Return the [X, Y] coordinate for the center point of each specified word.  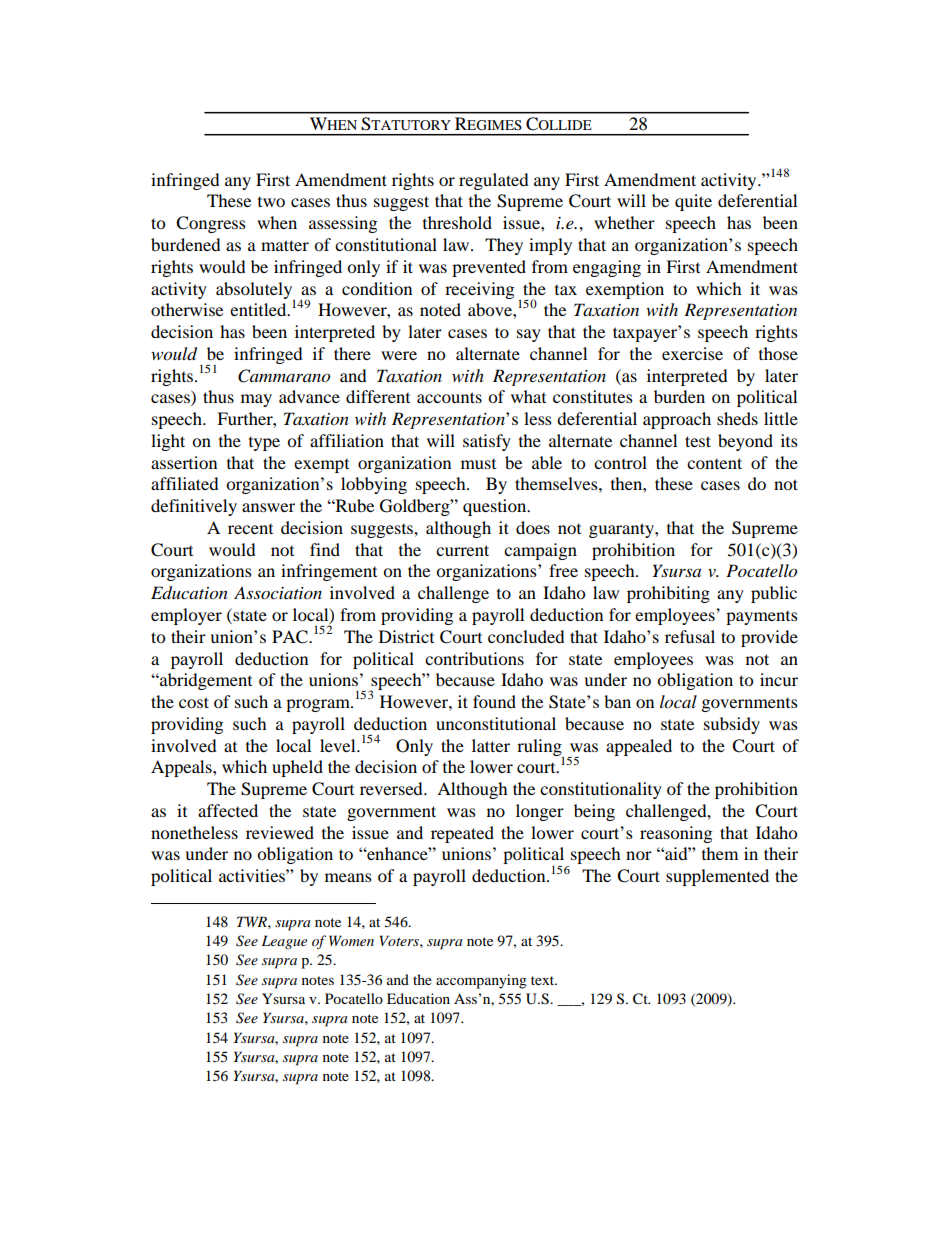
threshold [457, 222]
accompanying [481, 981]
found [494, 701]
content [714, 463]
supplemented [717, 877]
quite [693, 202]
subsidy [732, 725]
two [271, 202]
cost [194, 702]
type [264, 444]
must [478, 464]
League [284, 942]
